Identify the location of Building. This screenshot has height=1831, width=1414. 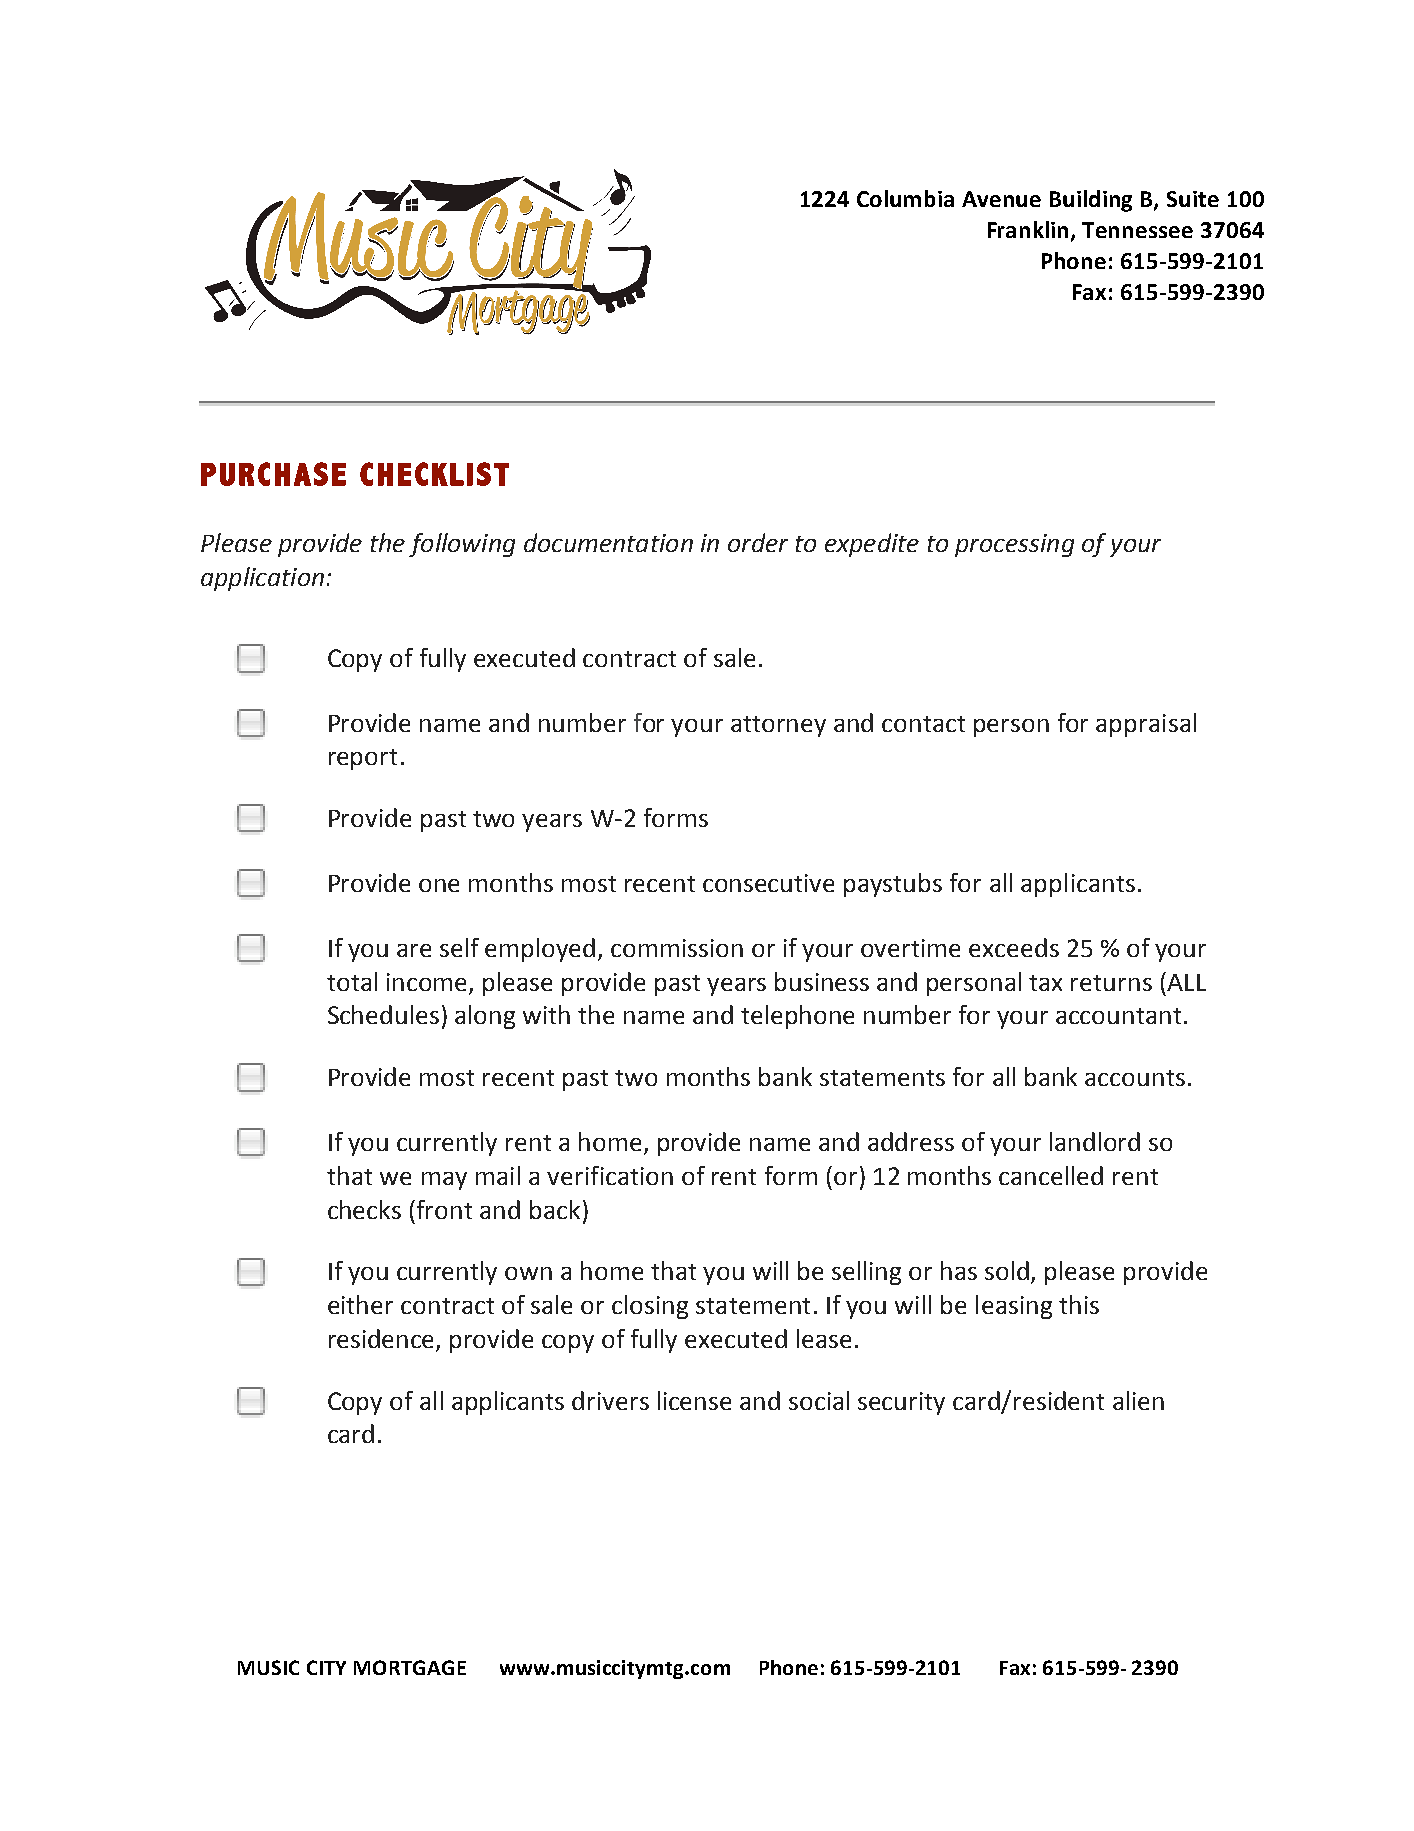
(1091, 201).
